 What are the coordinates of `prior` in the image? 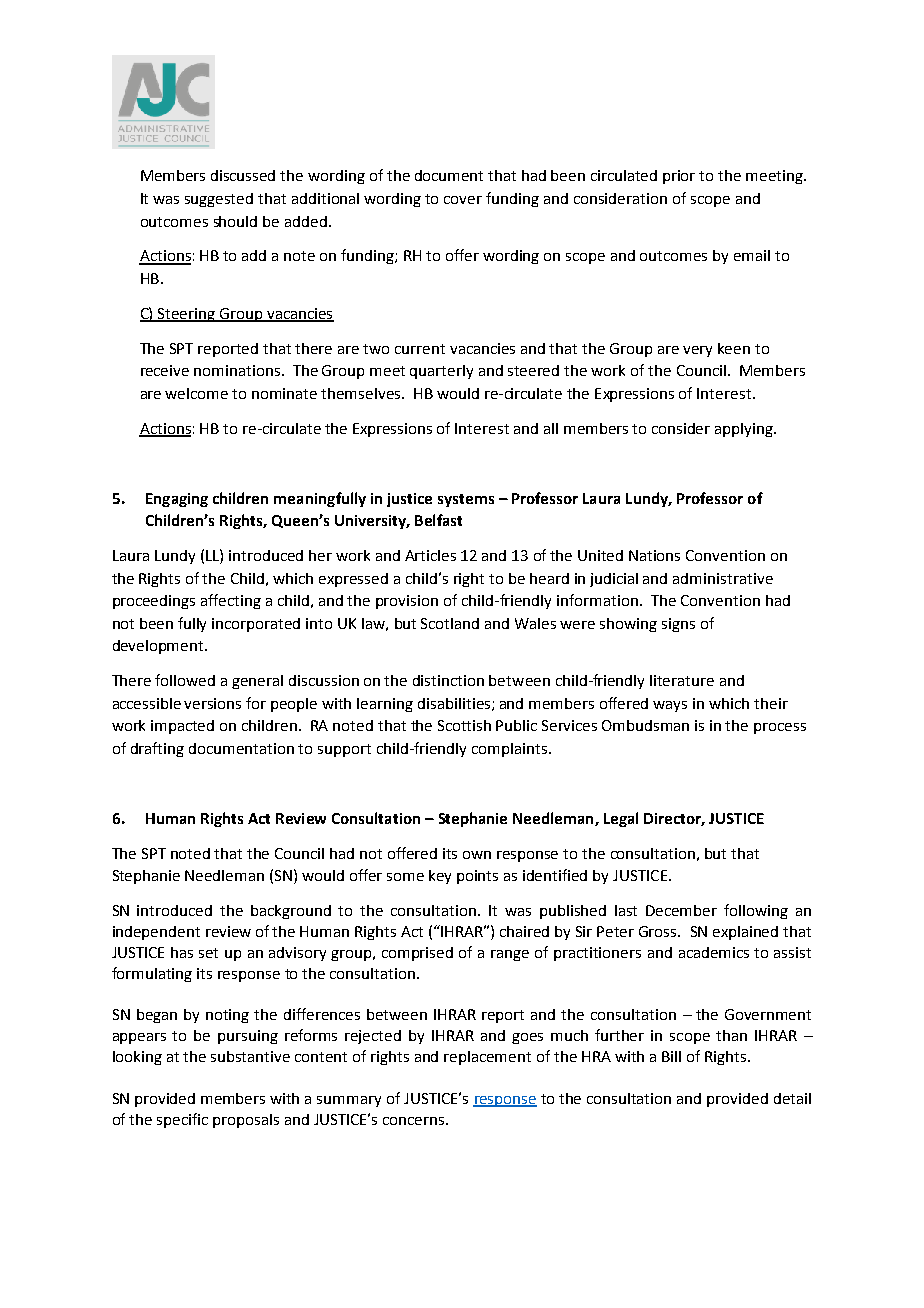 It's located at (679, 177).
